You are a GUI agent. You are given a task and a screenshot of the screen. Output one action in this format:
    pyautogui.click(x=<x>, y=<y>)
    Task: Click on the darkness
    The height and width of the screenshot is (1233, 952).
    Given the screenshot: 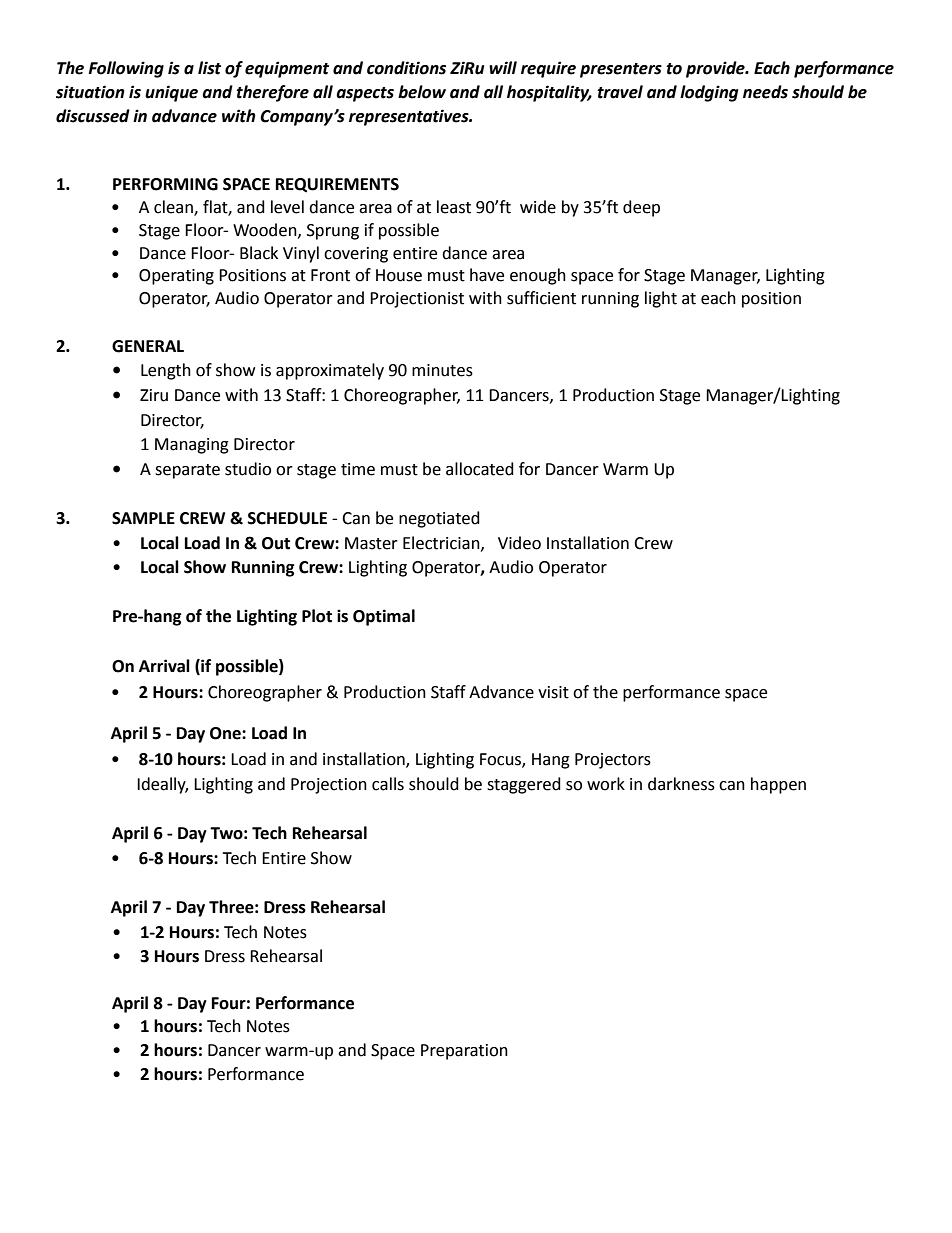 What is the action you would take?
    pyautogui.click(x=681, y=784)
